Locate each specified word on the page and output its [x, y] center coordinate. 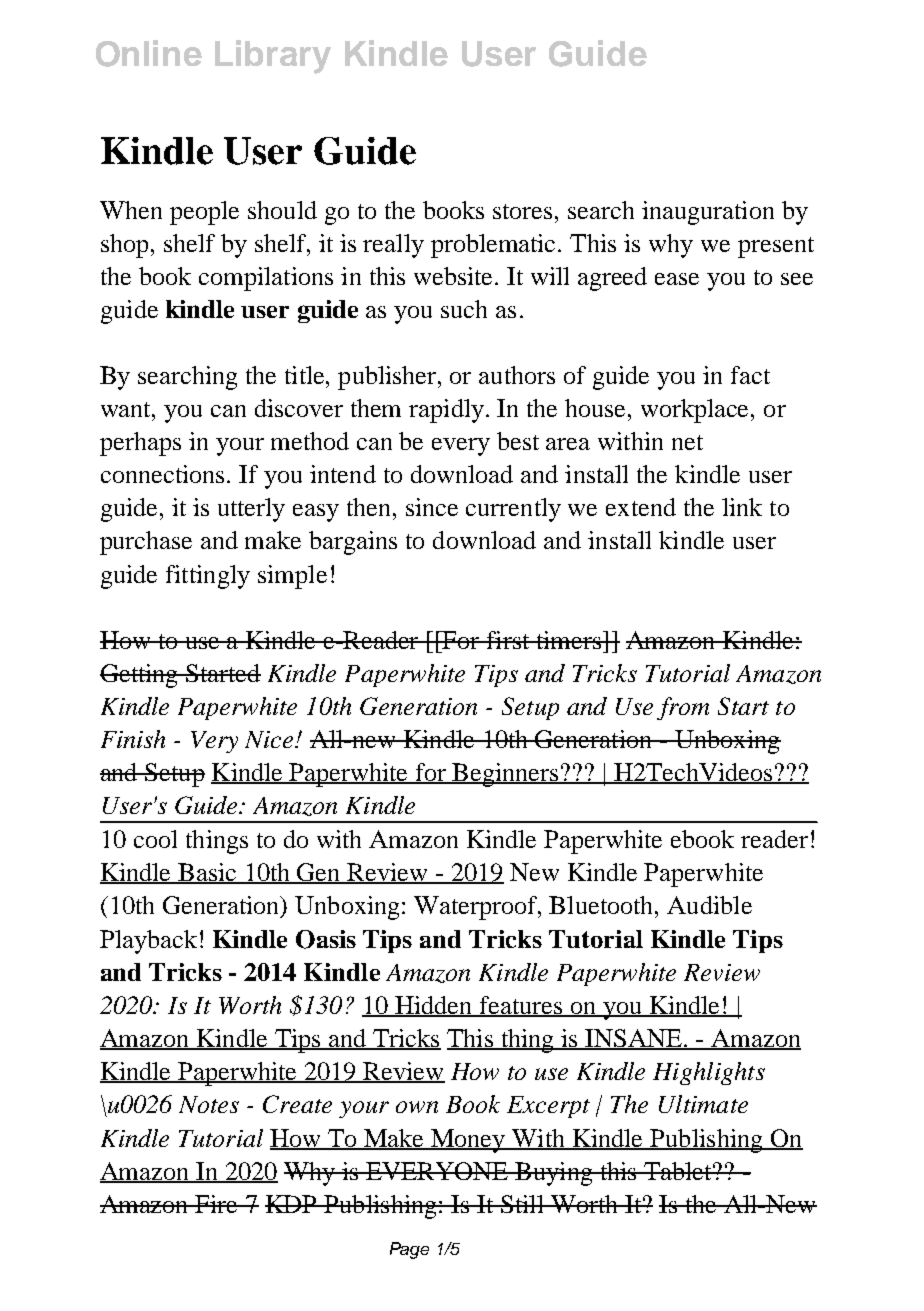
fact [750, 375]
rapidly [446, 411]
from [683, 708]
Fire [217, 1204]
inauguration [708, 213]
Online [149, 53]
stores [524, 211]
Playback [148, 942]
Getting [140, 676]
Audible [709, 905]
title [306, 375]
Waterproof [477, 908]
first [508, 640]
